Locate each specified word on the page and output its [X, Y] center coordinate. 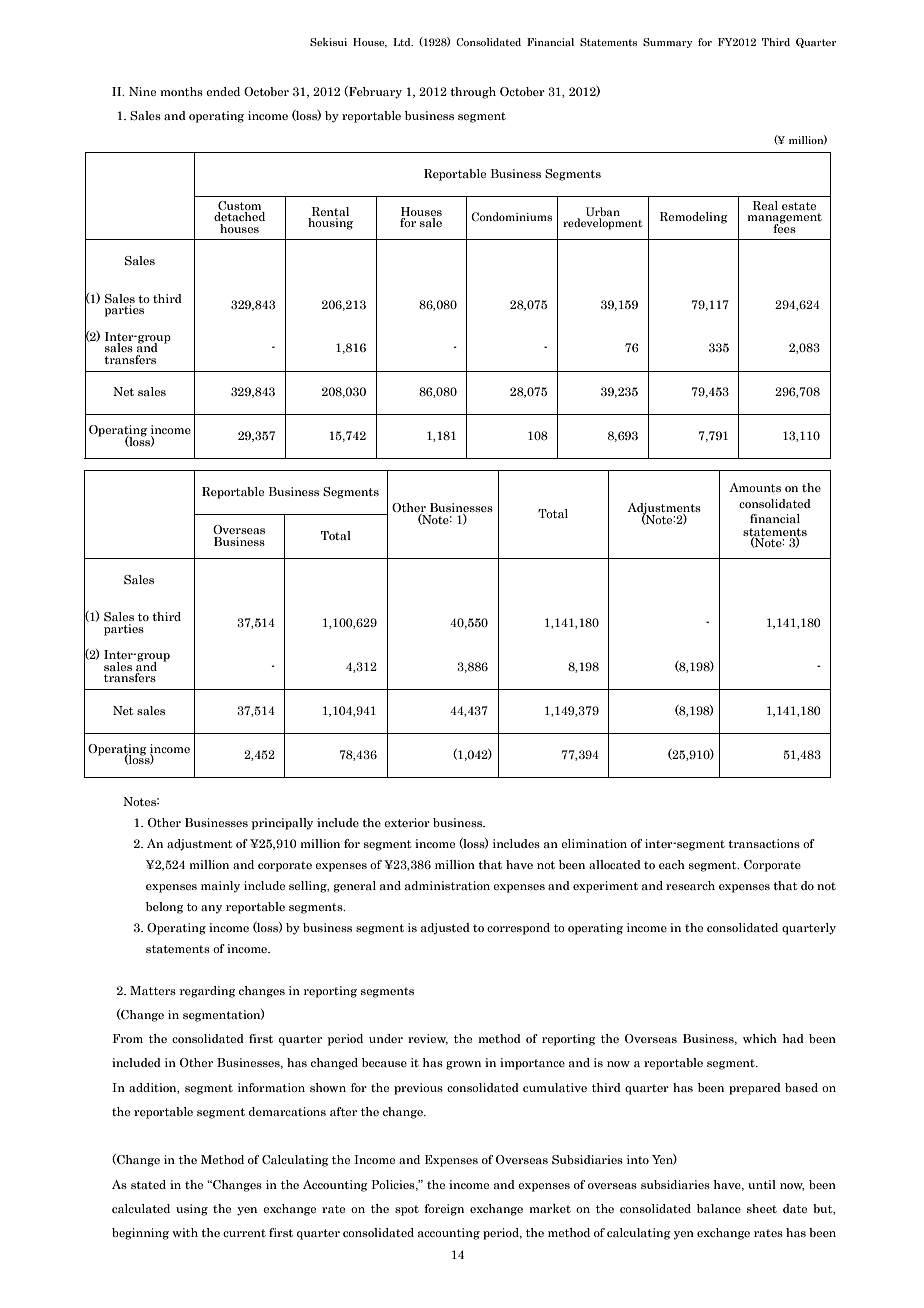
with [185, 1232]
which [760, 1038]
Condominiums [511, 216]
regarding [207, 992]
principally [282, 824]
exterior [407, 822]
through [473, 93]
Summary [668, 43]
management [785, 219]
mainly [220, 887]
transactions [764, 843]
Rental [330, 211]
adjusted [445, 929]
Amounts [755, 487]
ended [223, 91]
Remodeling [693, 218]
